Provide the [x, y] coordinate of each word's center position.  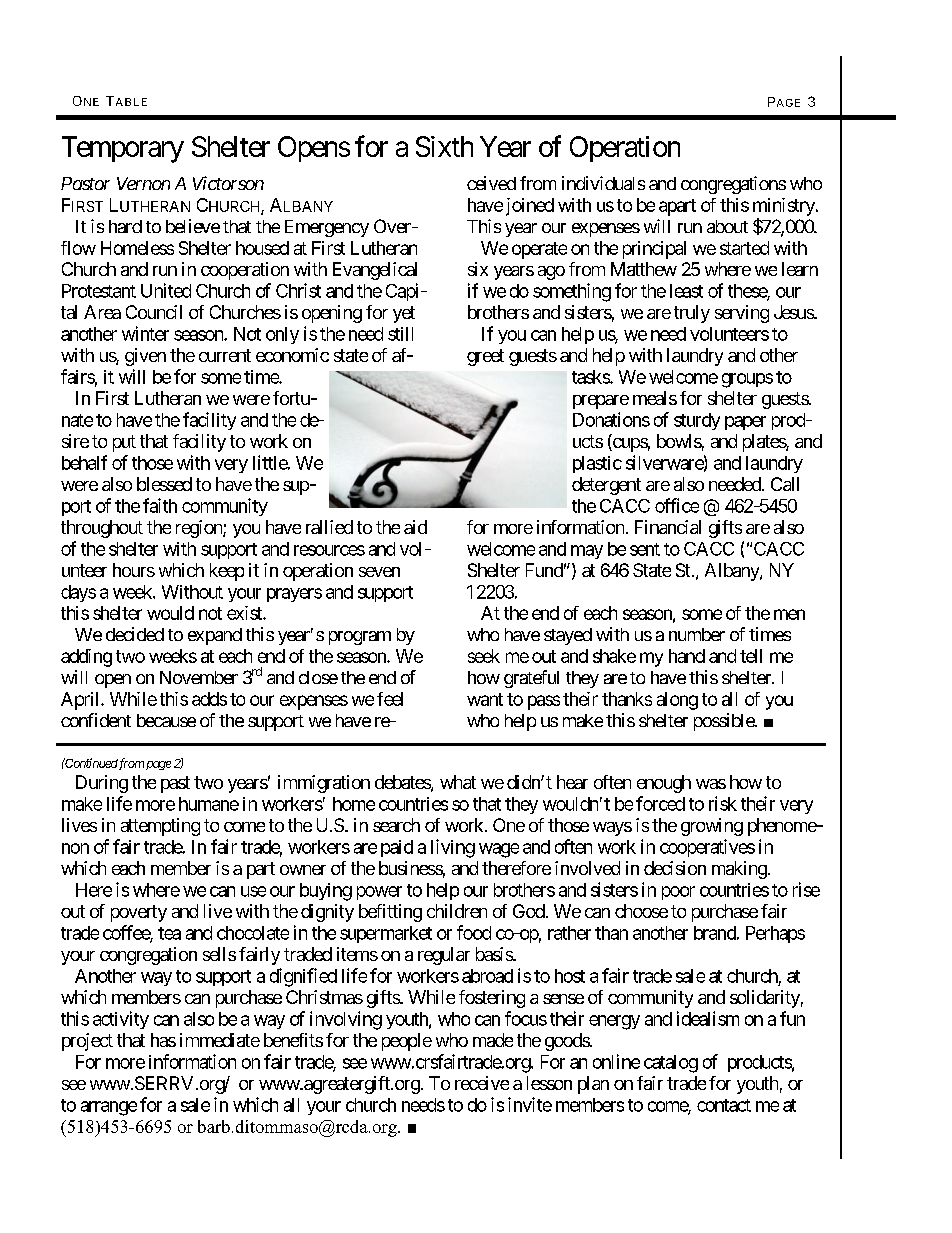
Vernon [143, 183]
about [727, 226]
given [145, 357]
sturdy [697, 421]
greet [485, 357]
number [697, 634]
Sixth [444, 146]
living [453, 848]
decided [135, 634]
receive [482, 1083]
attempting [160, 827]
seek [484, 656]
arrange [109, 1108]
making [739, 870]
